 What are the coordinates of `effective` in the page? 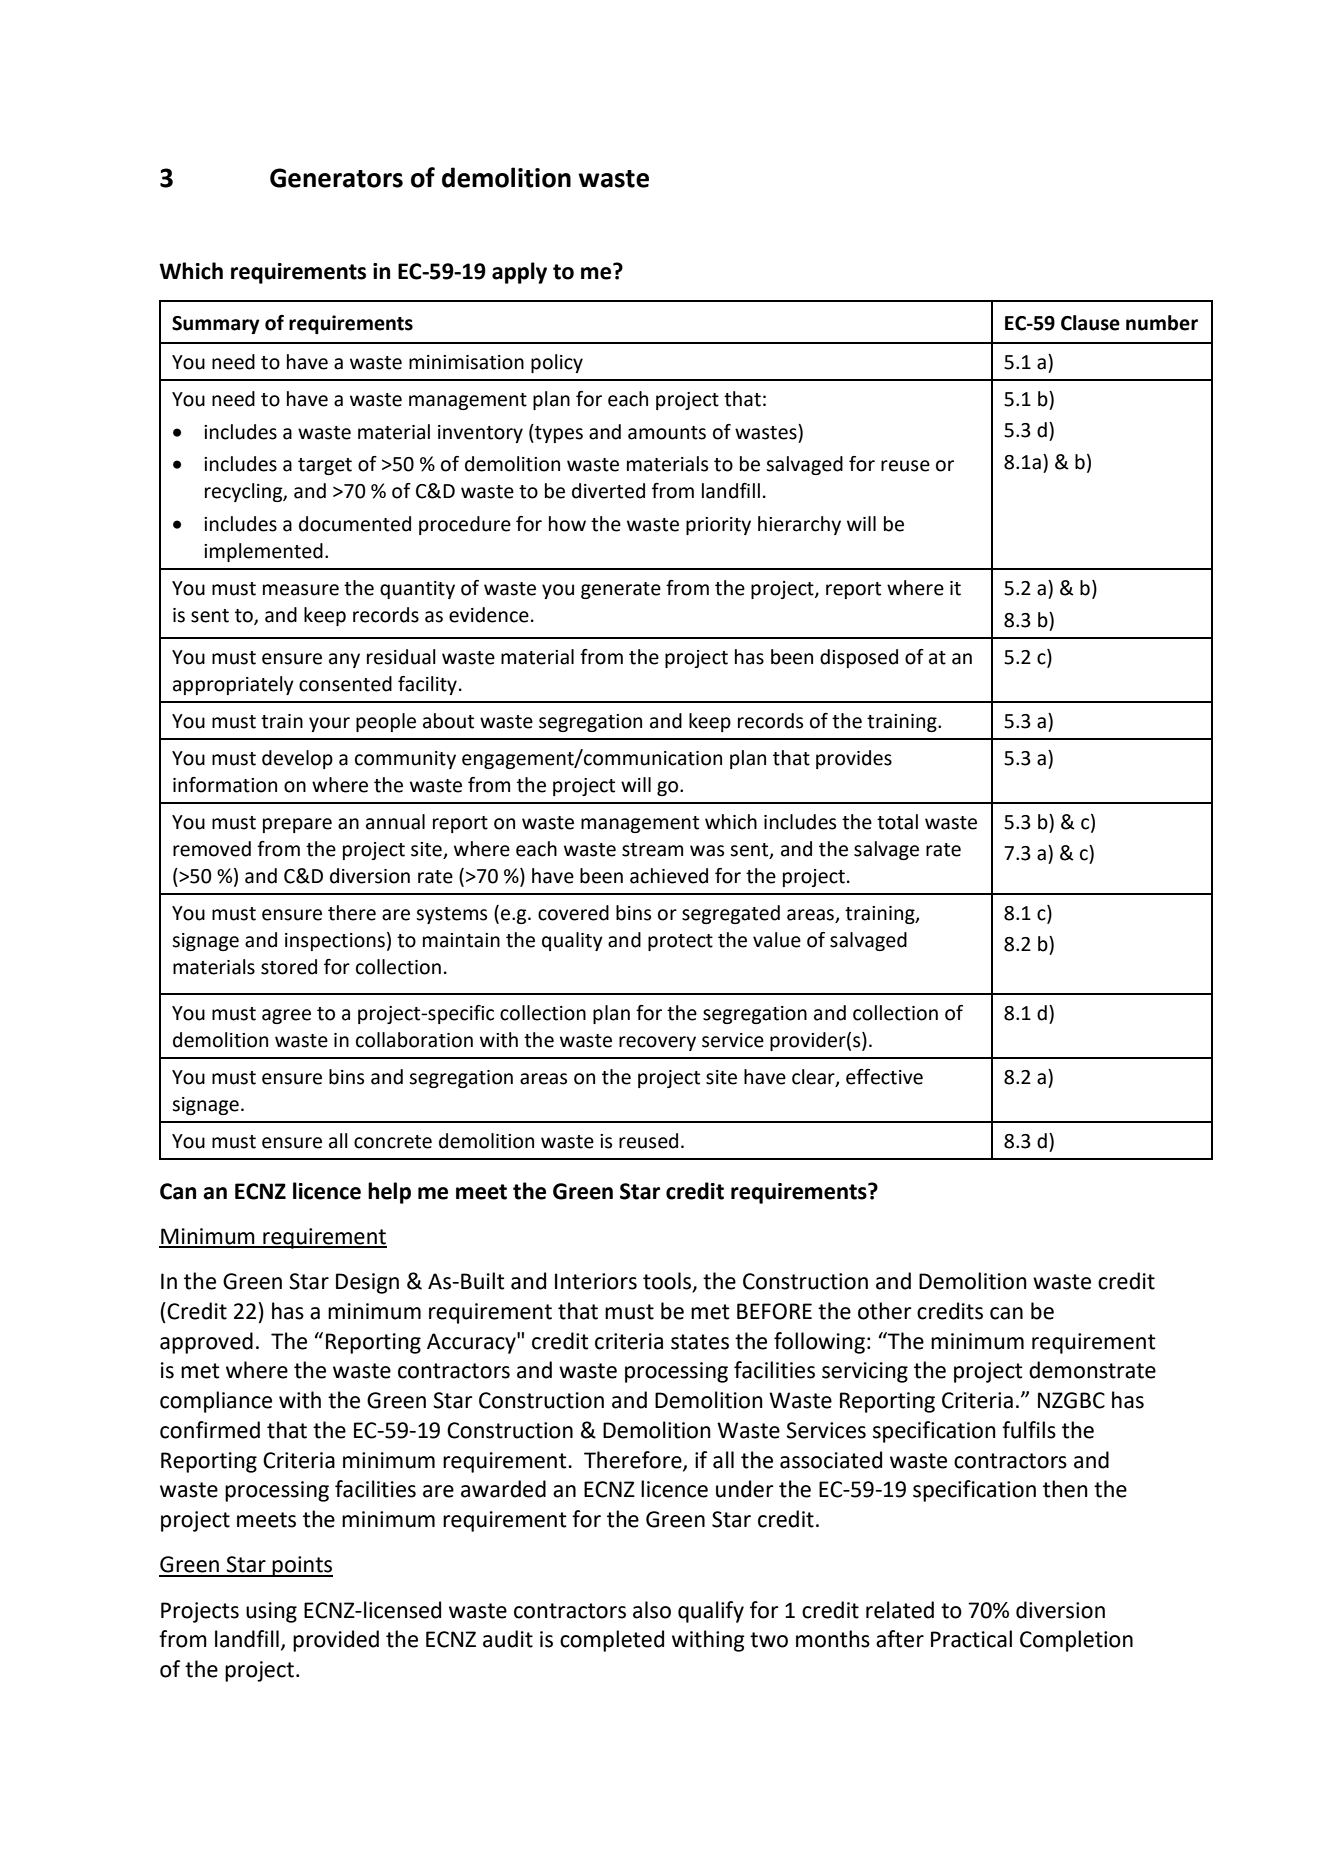 It's located at (884, 1077).
